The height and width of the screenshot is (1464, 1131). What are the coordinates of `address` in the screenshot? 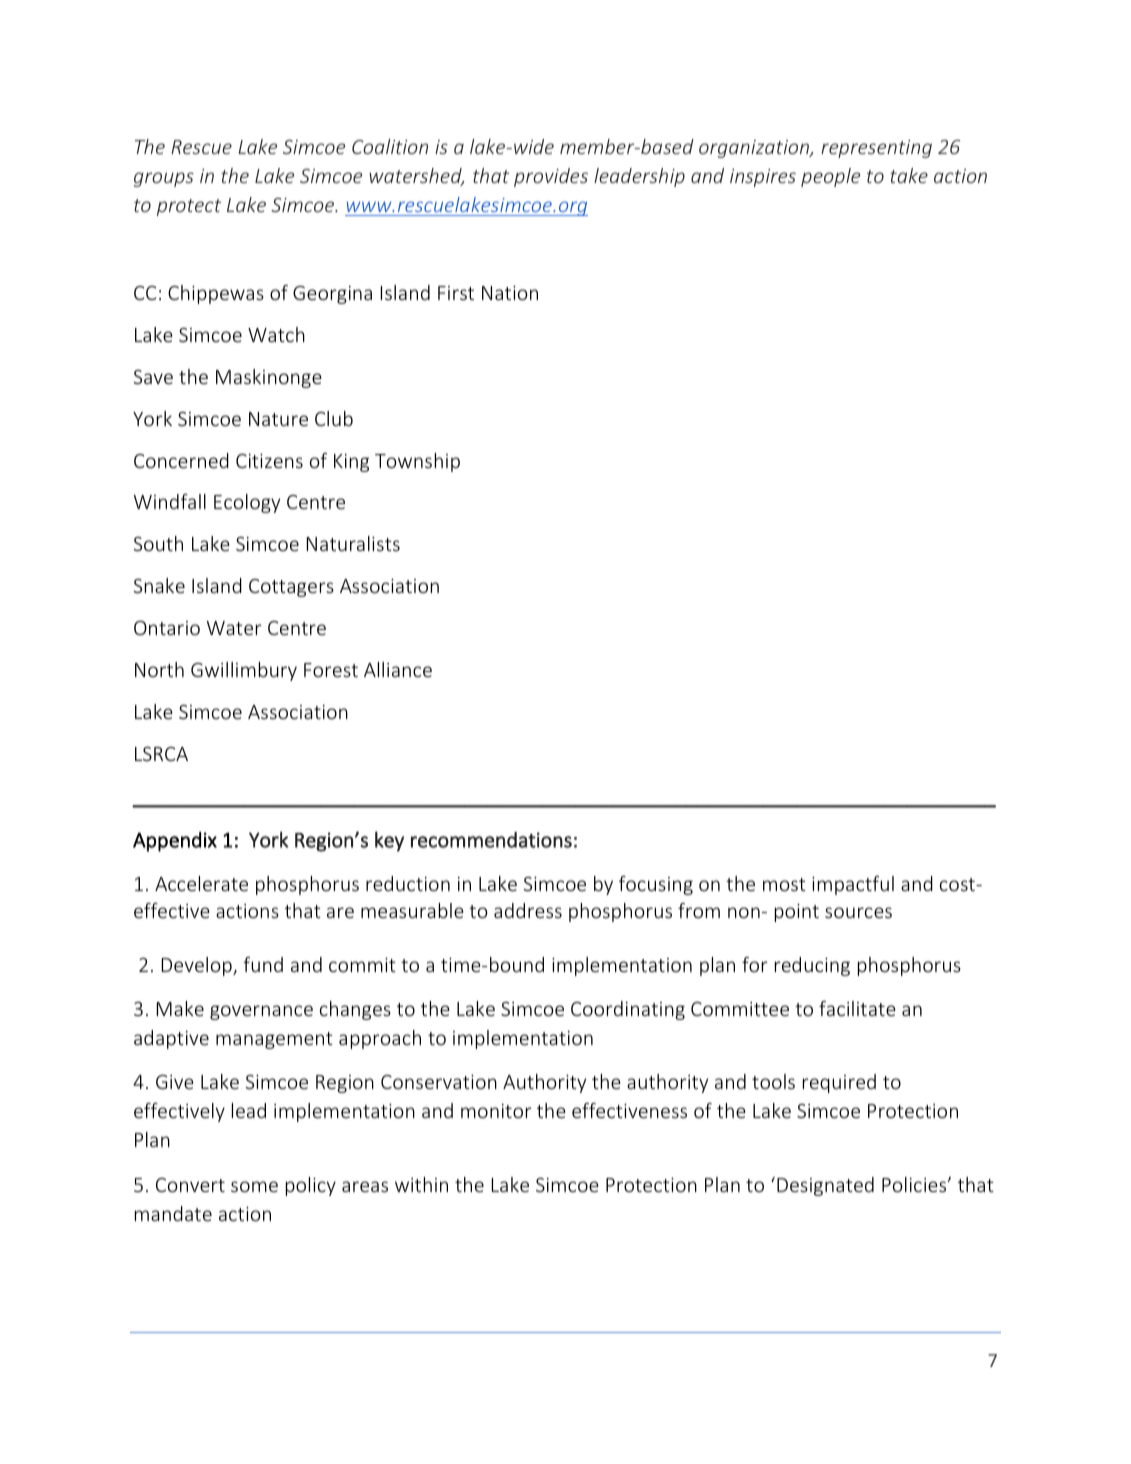 It's located at (528, 910).
